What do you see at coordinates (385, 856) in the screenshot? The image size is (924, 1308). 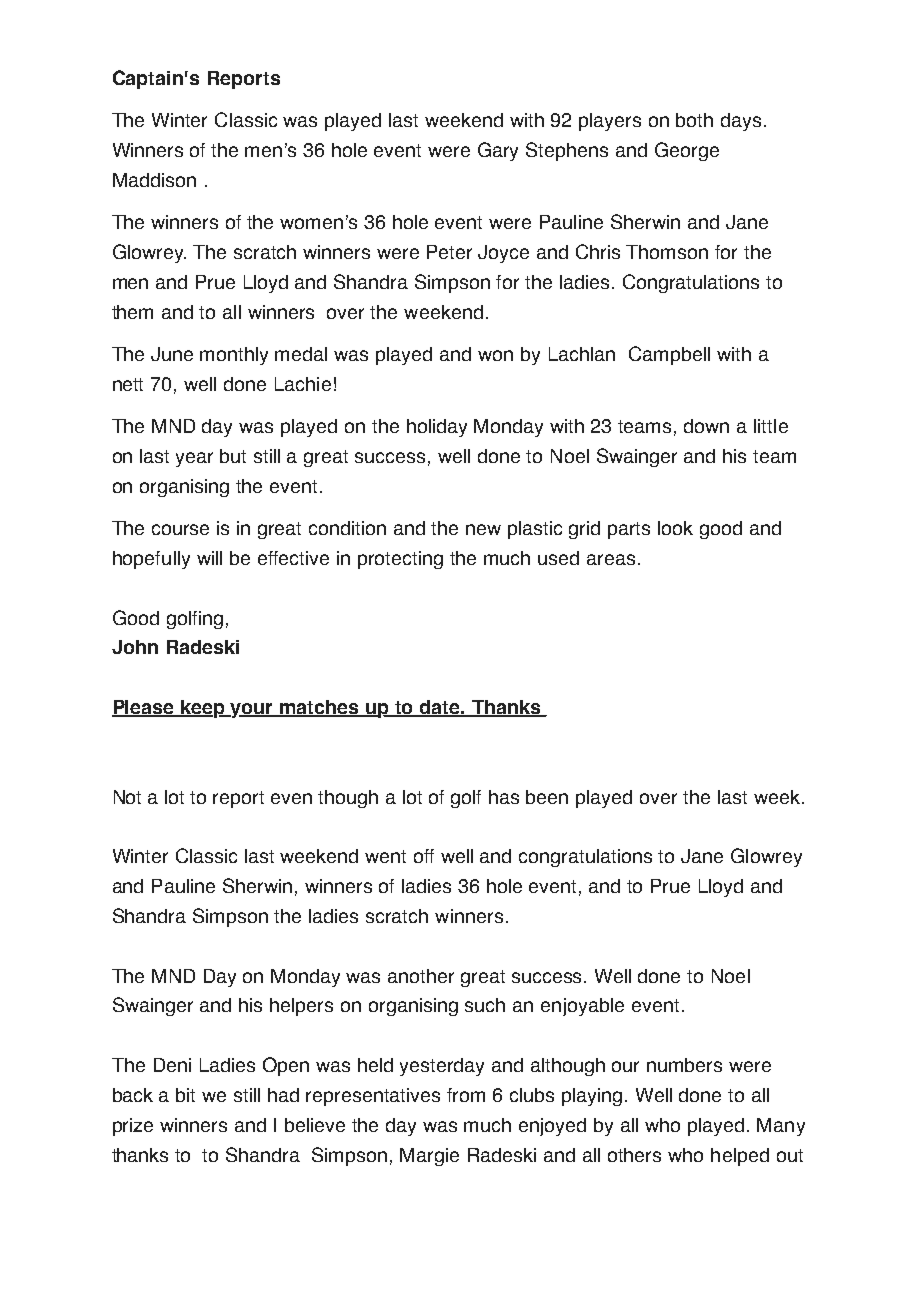 I see `went` at bounding box center [385, 856].
